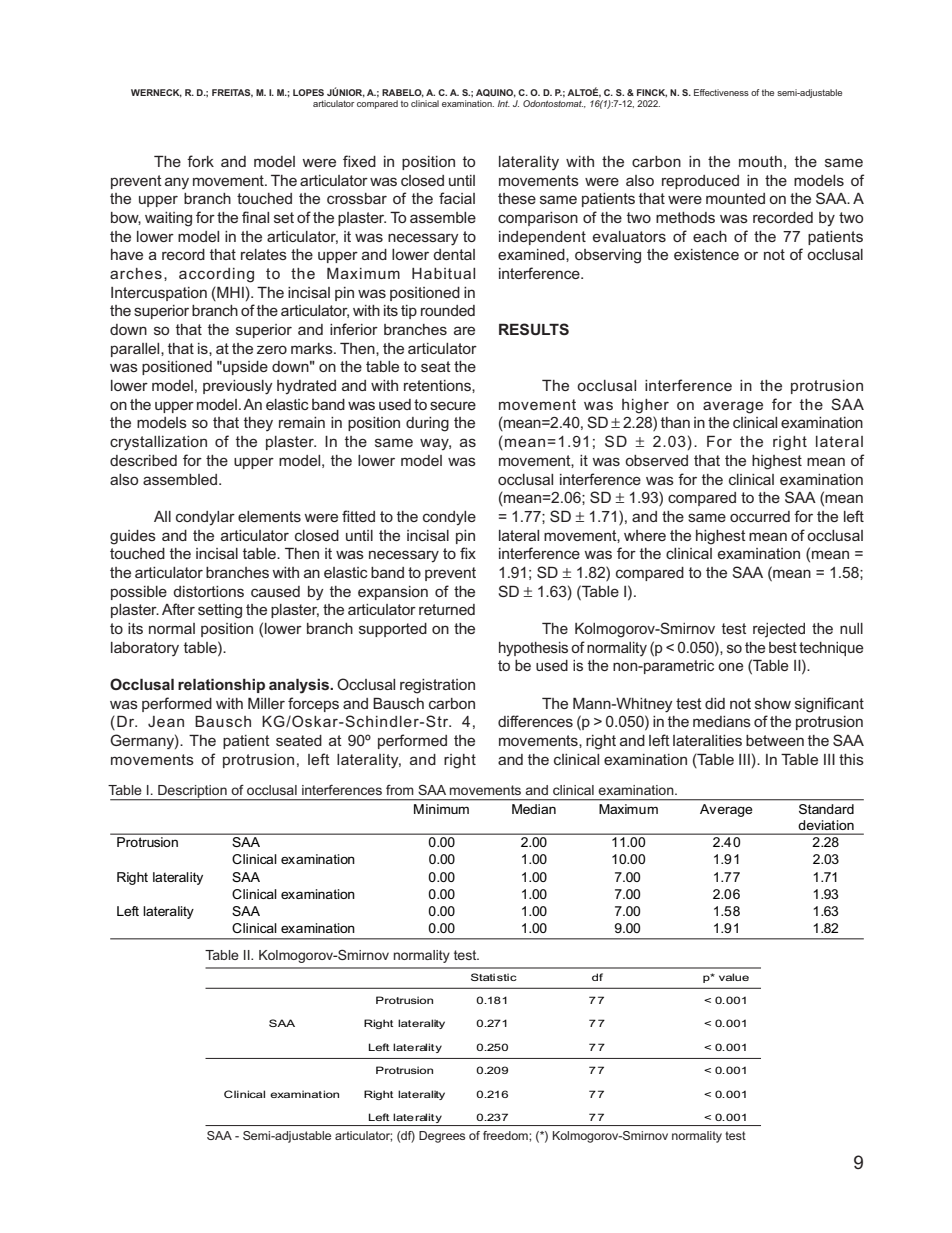  I want to click on value, so click(734, 977).
